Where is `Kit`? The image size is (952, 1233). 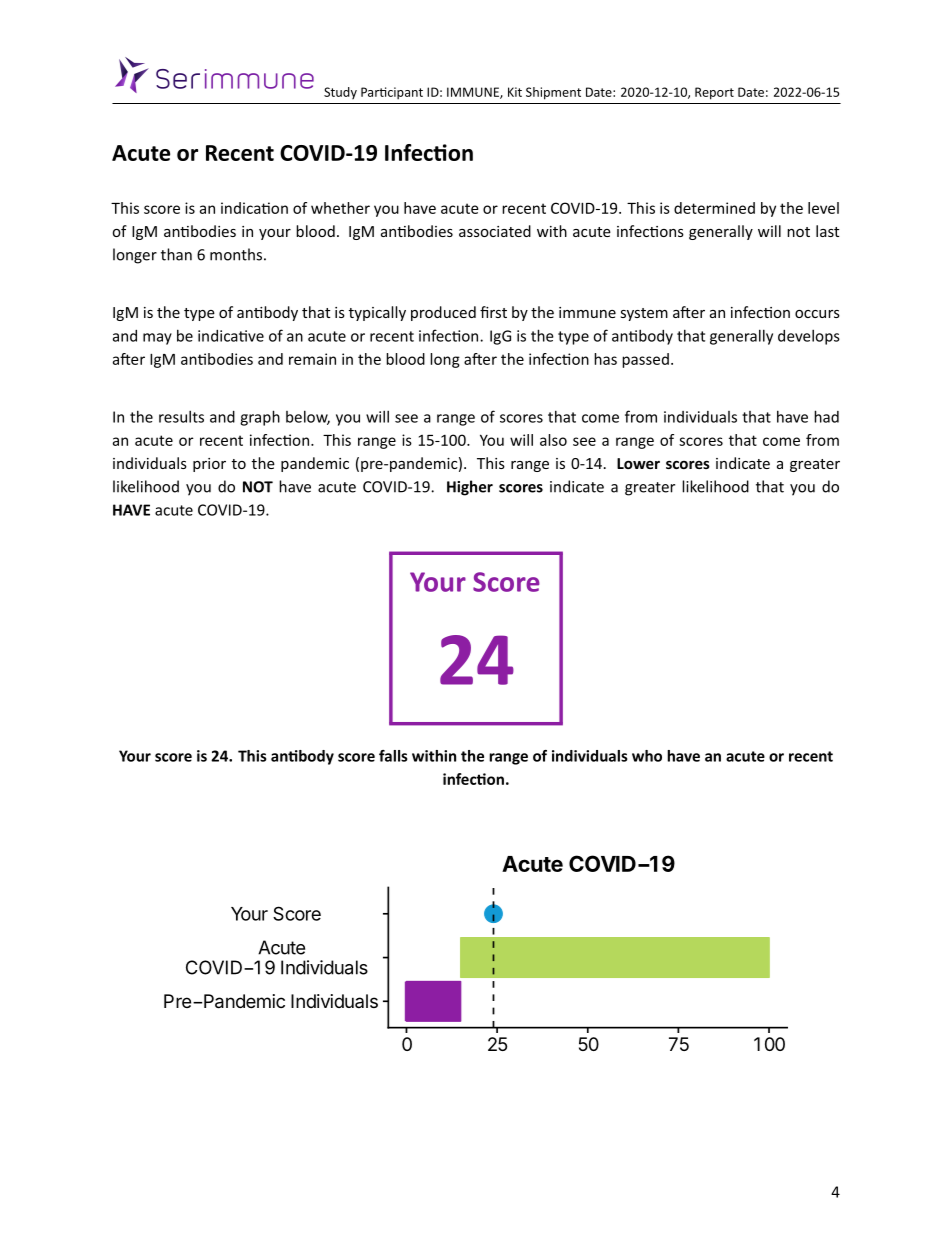
Kit is located at coordinates (515, 92).
